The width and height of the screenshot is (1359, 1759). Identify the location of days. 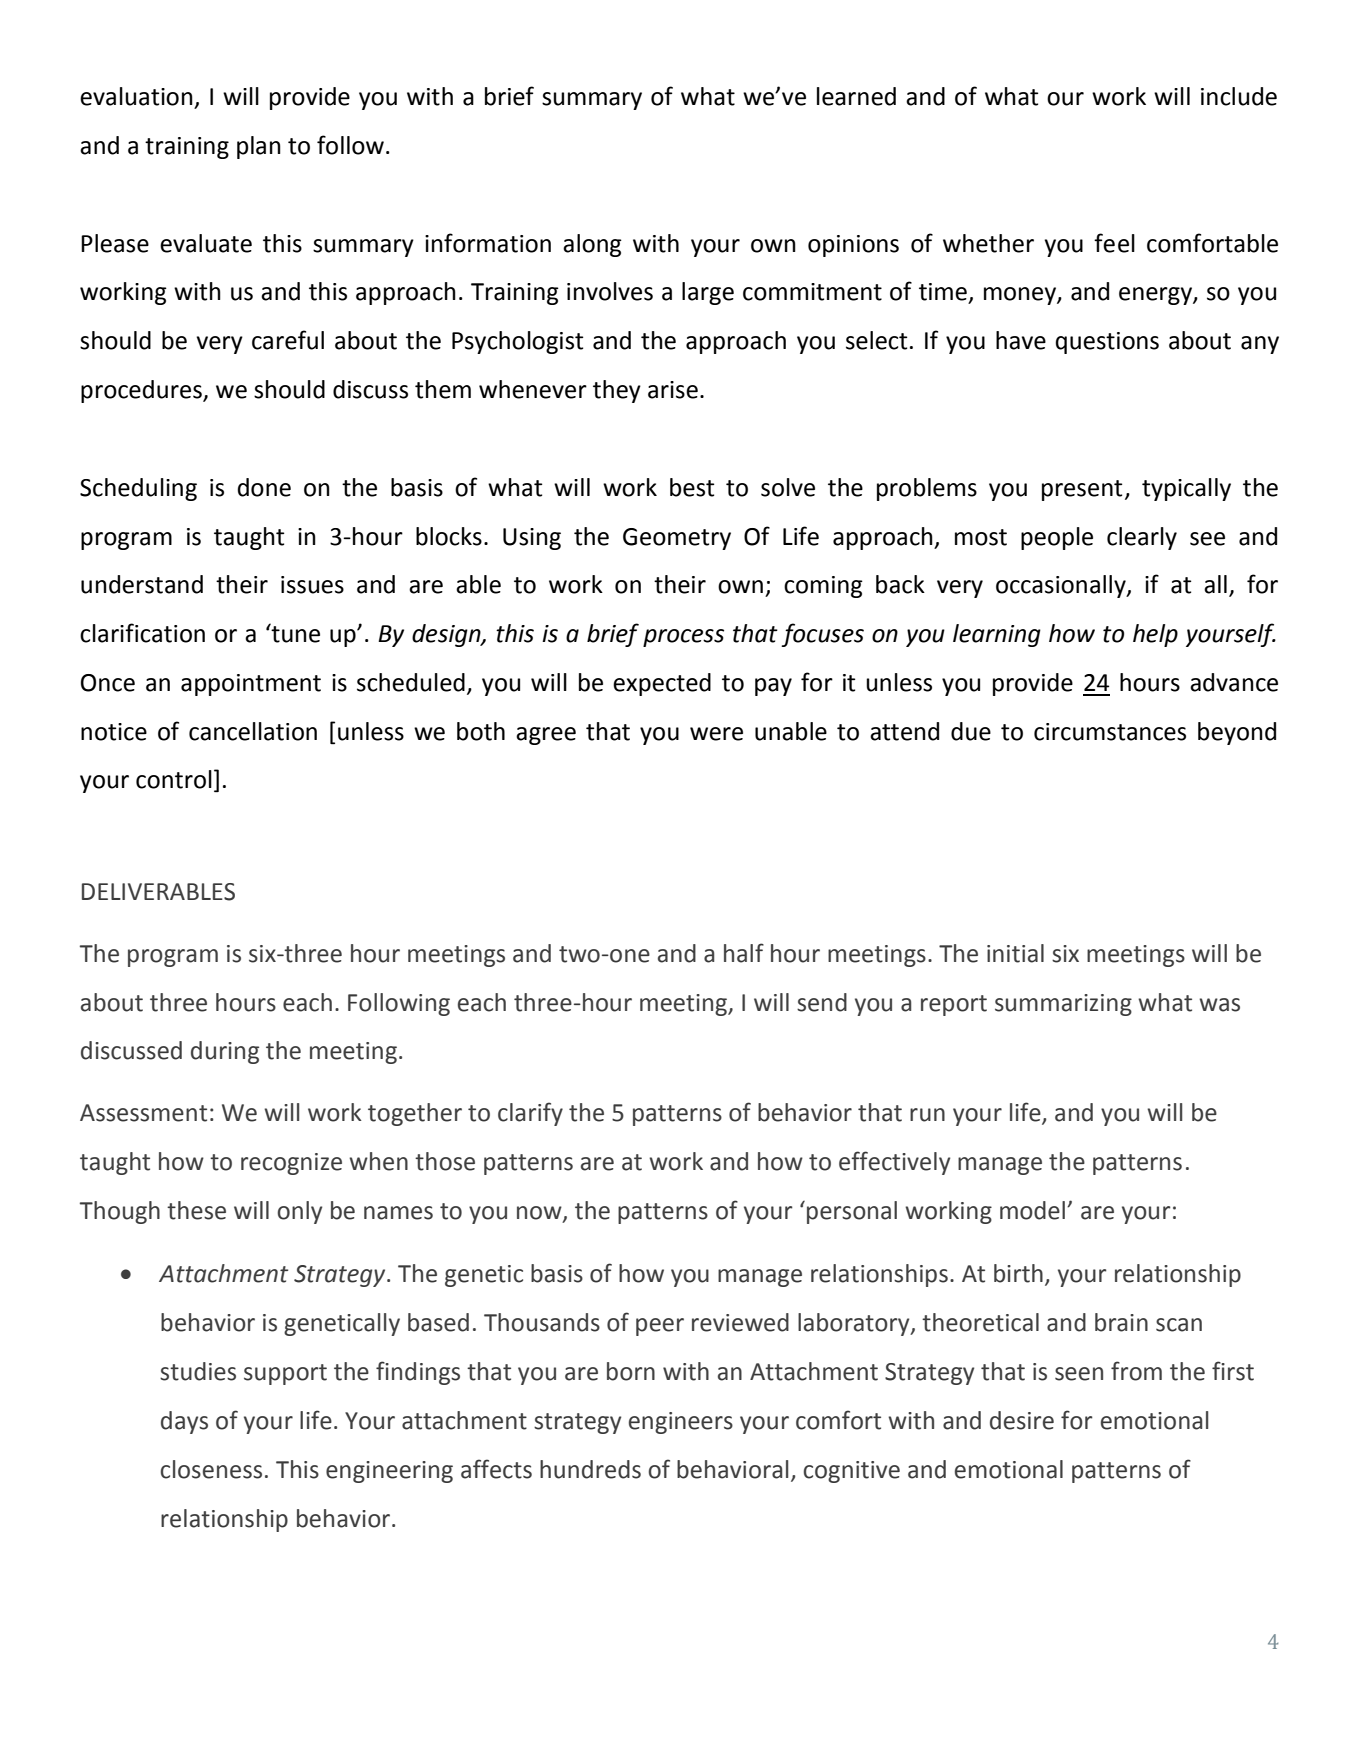
(184, 1422).
